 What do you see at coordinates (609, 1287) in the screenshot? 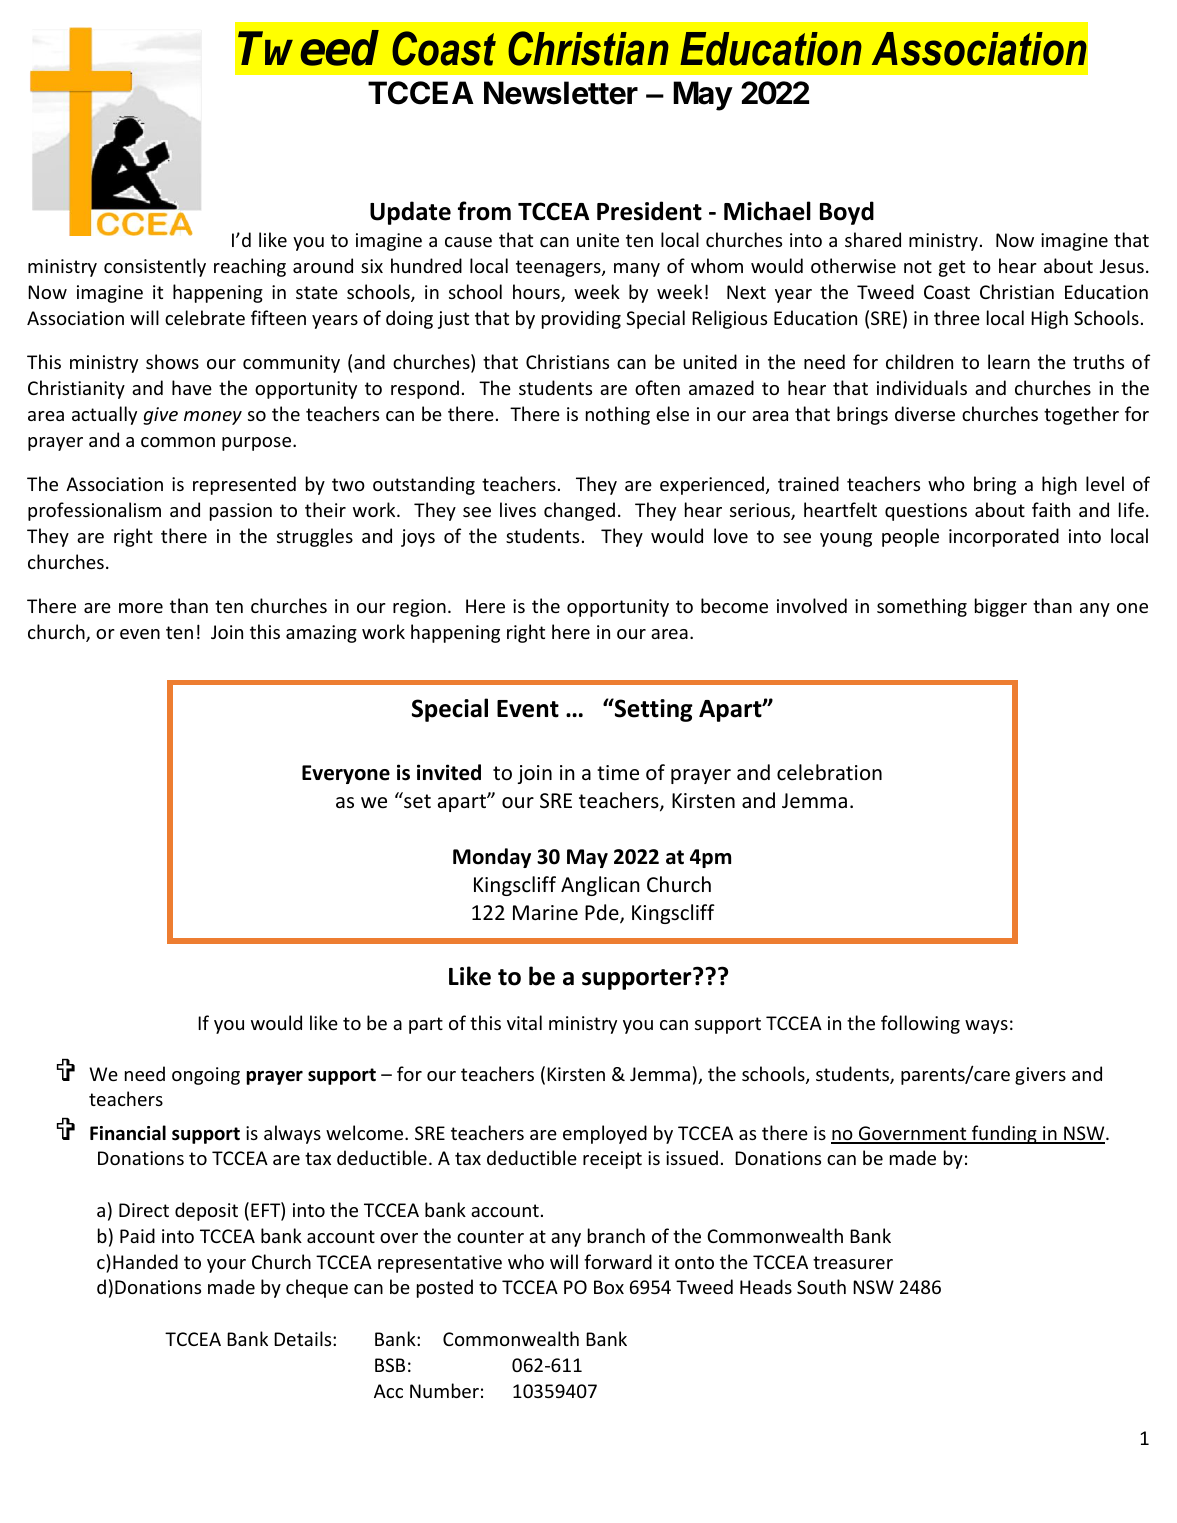
I see `Box` at bounding box center [609, 1287].
